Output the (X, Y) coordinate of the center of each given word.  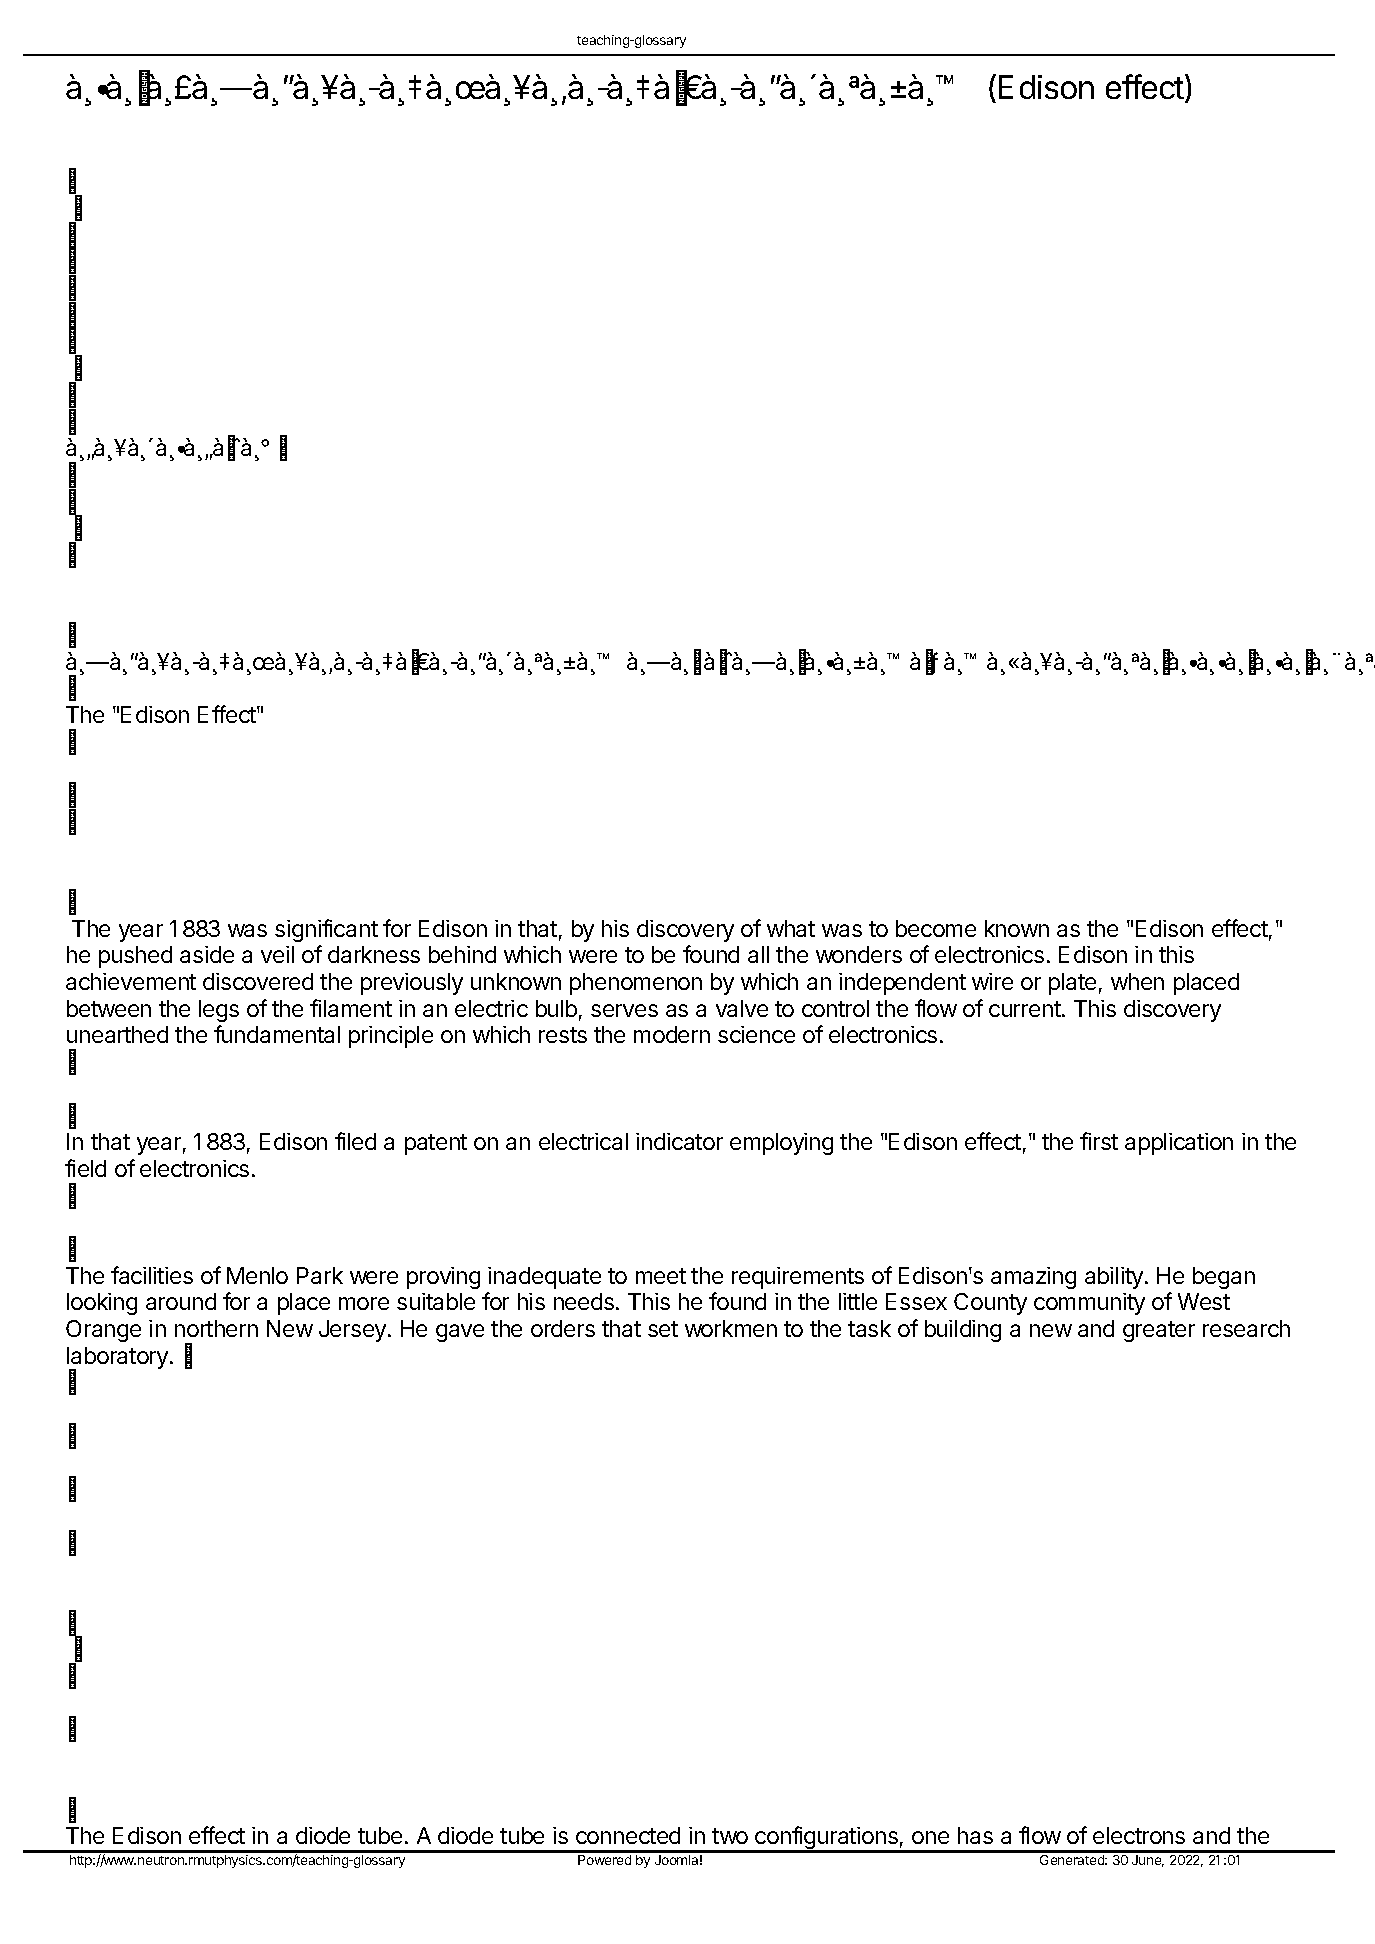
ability (1114, 1278)
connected (628, 1835)
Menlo (257, 1275)
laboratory (117, 1359)
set (663, 1329)
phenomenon (636, 984)
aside (207, 954)
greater (1159, 1331)
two (730, 1836)
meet (661, 1276)
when (1137, 981)
